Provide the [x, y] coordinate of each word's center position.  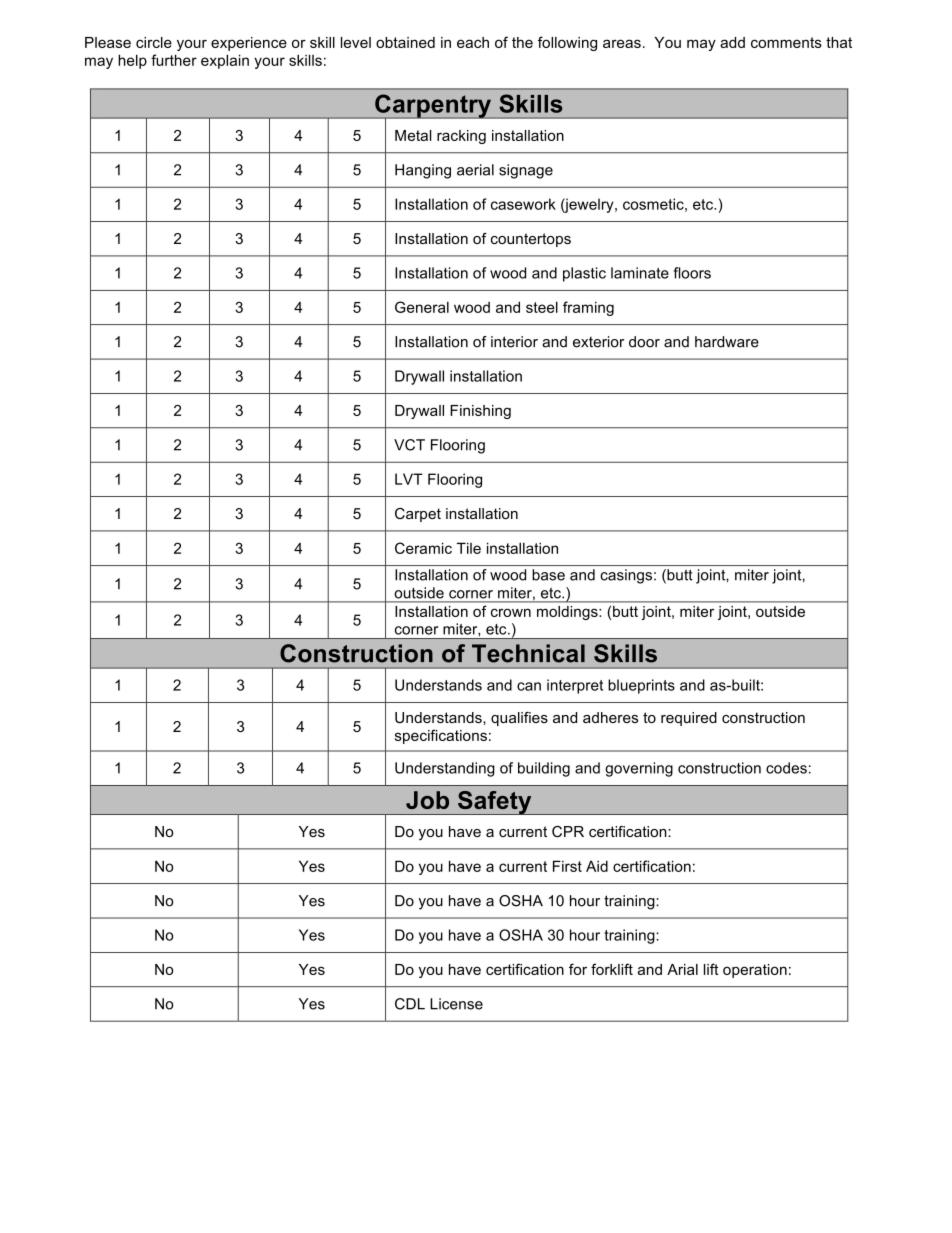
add [732, 42]
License [456, 1004]
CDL [410, 1004]
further [174, 60]
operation [755, 971]
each [473, 42]
